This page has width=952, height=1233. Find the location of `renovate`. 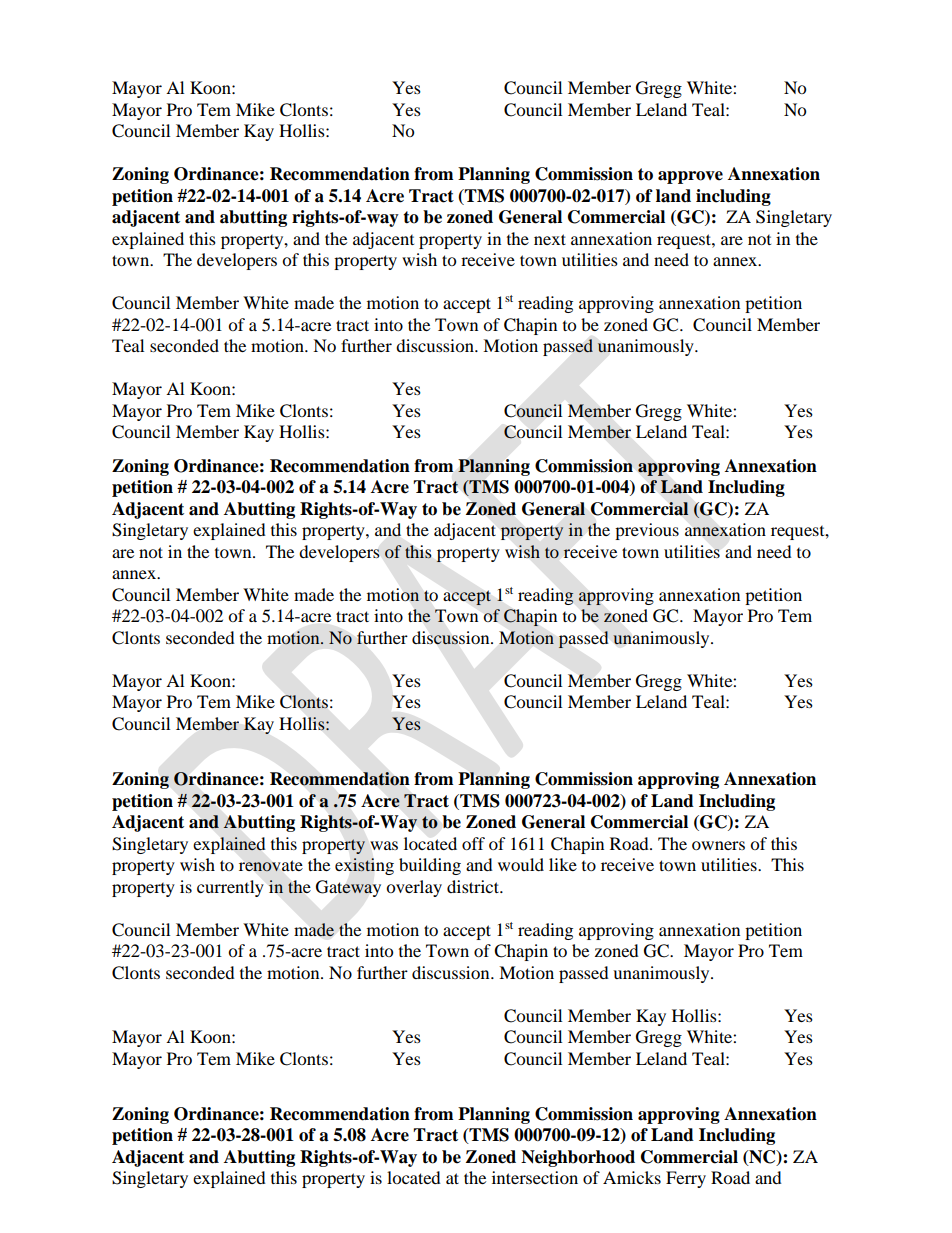

renovate is located at coordinates (271, 866).
